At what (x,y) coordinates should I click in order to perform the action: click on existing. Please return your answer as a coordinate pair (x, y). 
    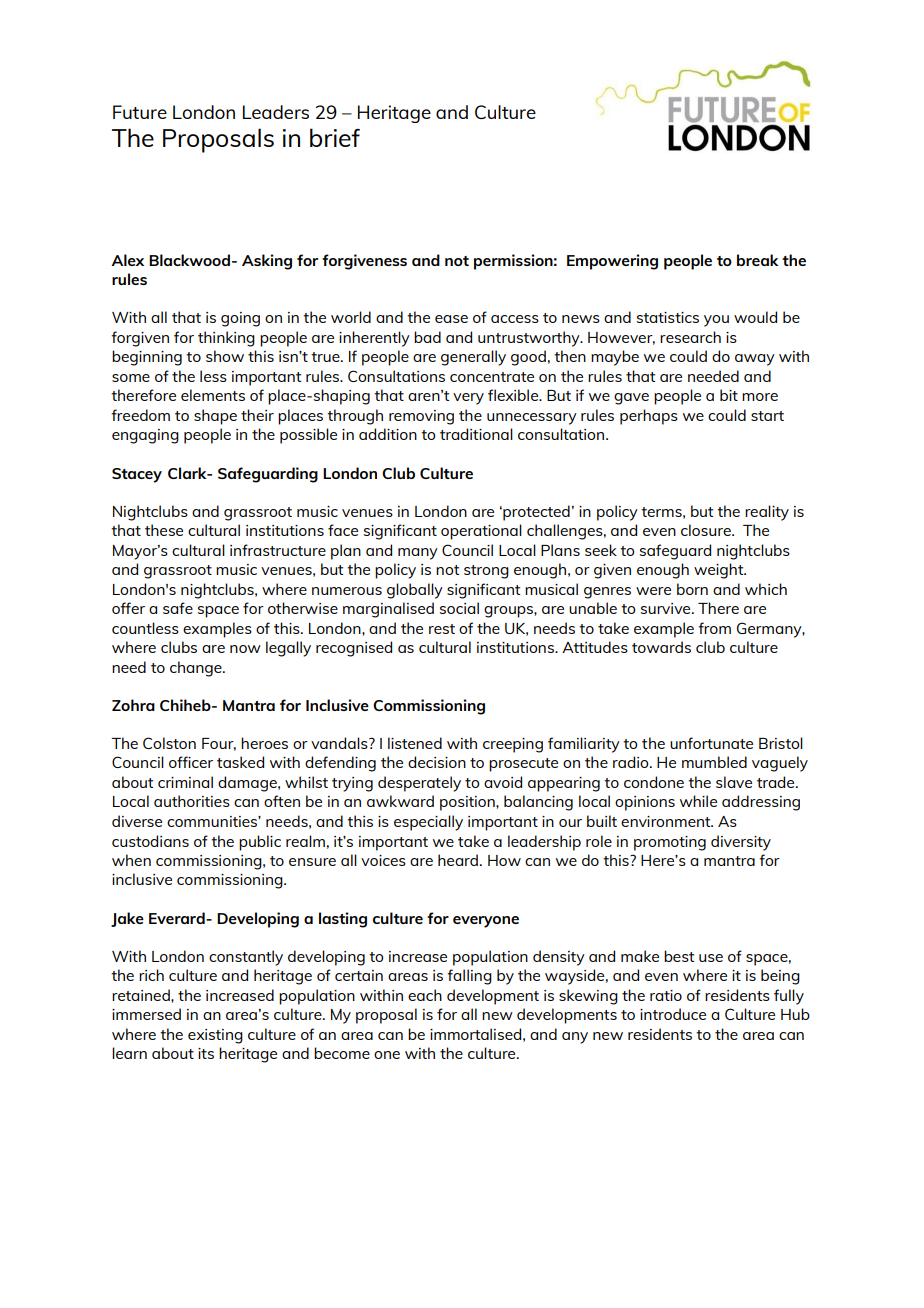
    Looking at the image, I should click on (215, 1036).
